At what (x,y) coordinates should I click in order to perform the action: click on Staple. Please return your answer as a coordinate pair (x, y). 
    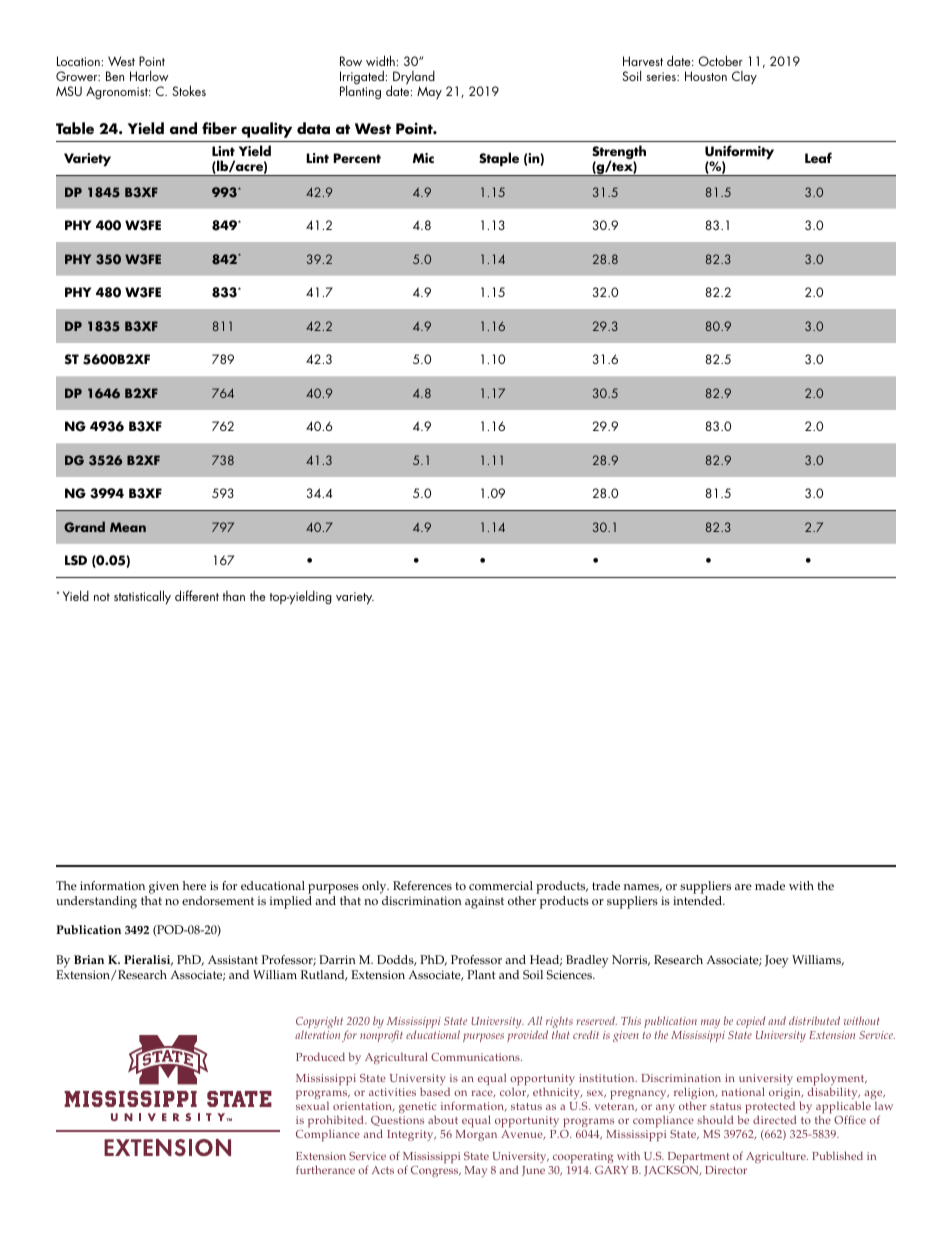
    Looking at the image, I should click on (499, 159).
